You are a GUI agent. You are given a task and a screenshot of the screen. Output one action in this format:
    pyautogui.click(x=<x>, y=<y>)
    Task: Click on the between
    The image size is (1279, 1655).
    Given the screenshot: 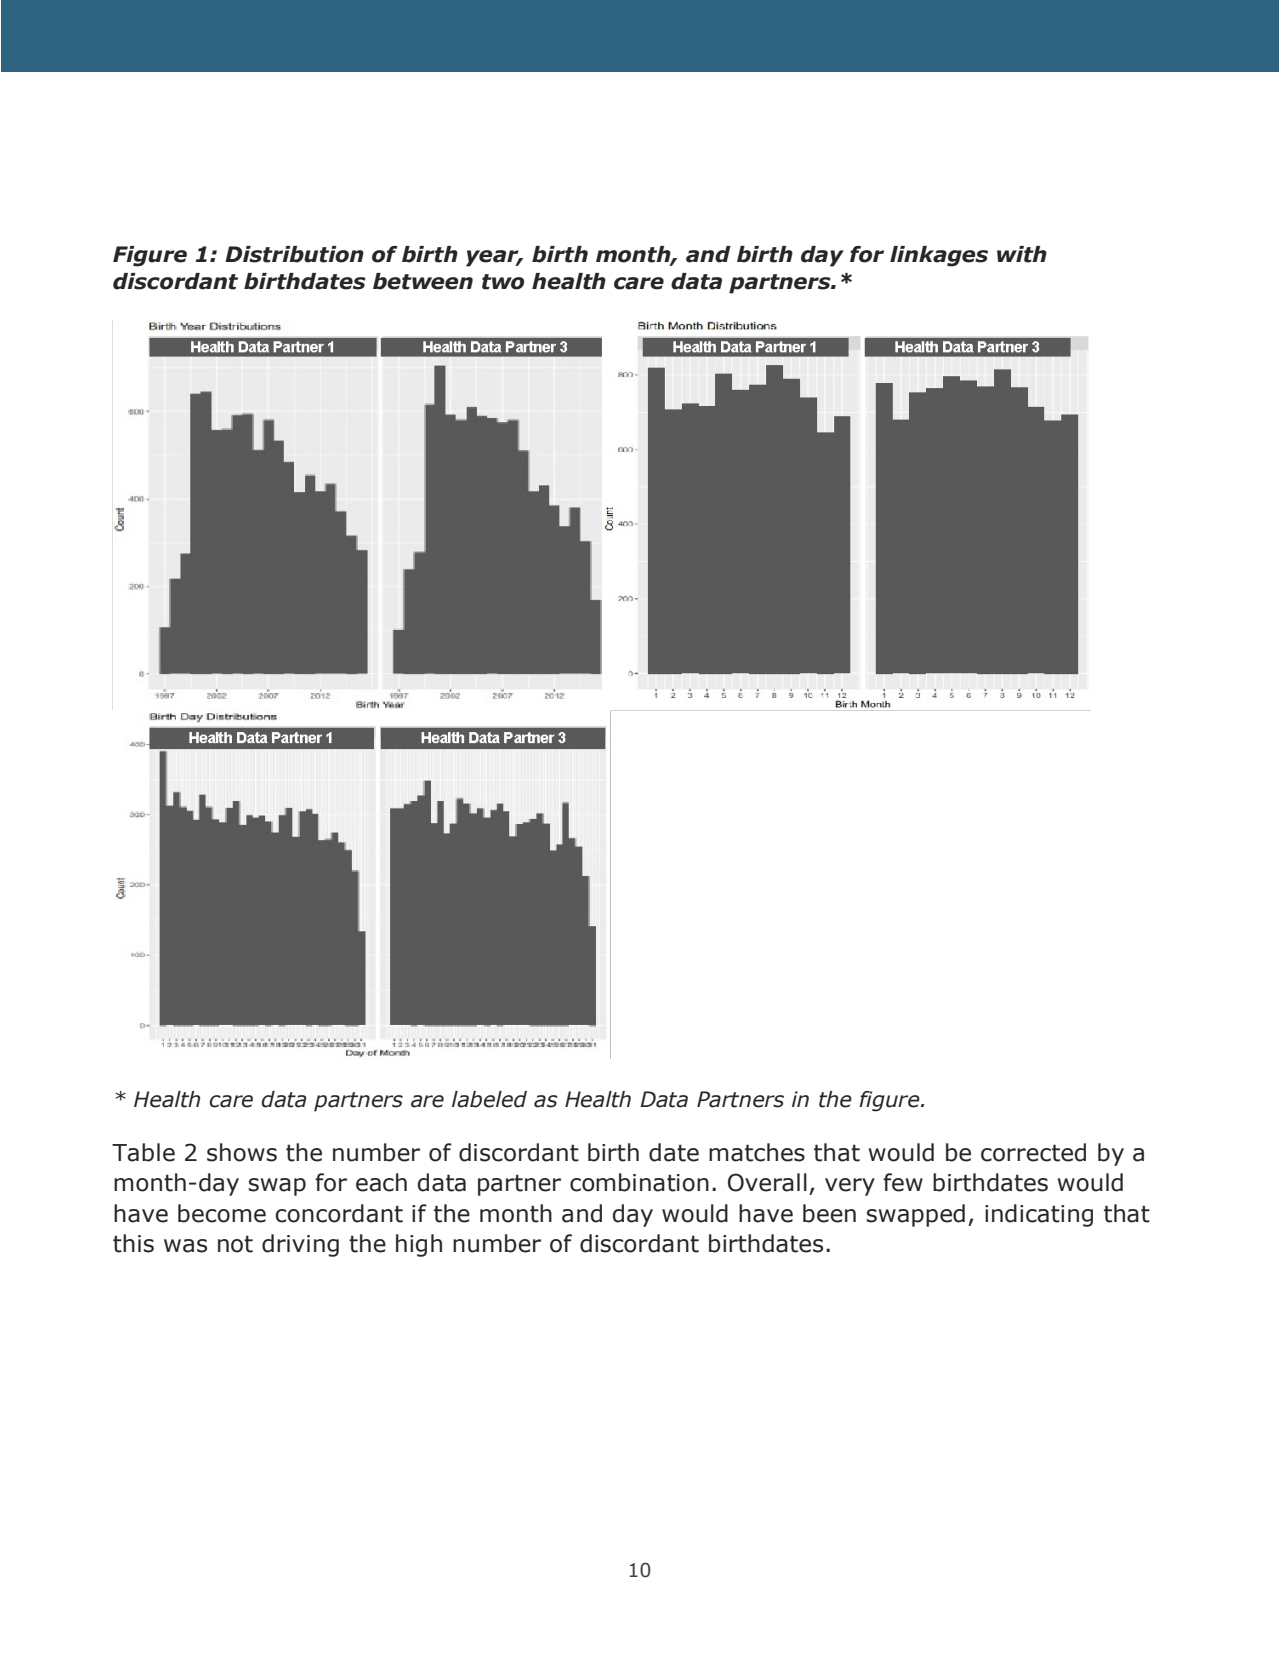 What is the action you would take?
    pyautogui.click(x=423, y=281)
